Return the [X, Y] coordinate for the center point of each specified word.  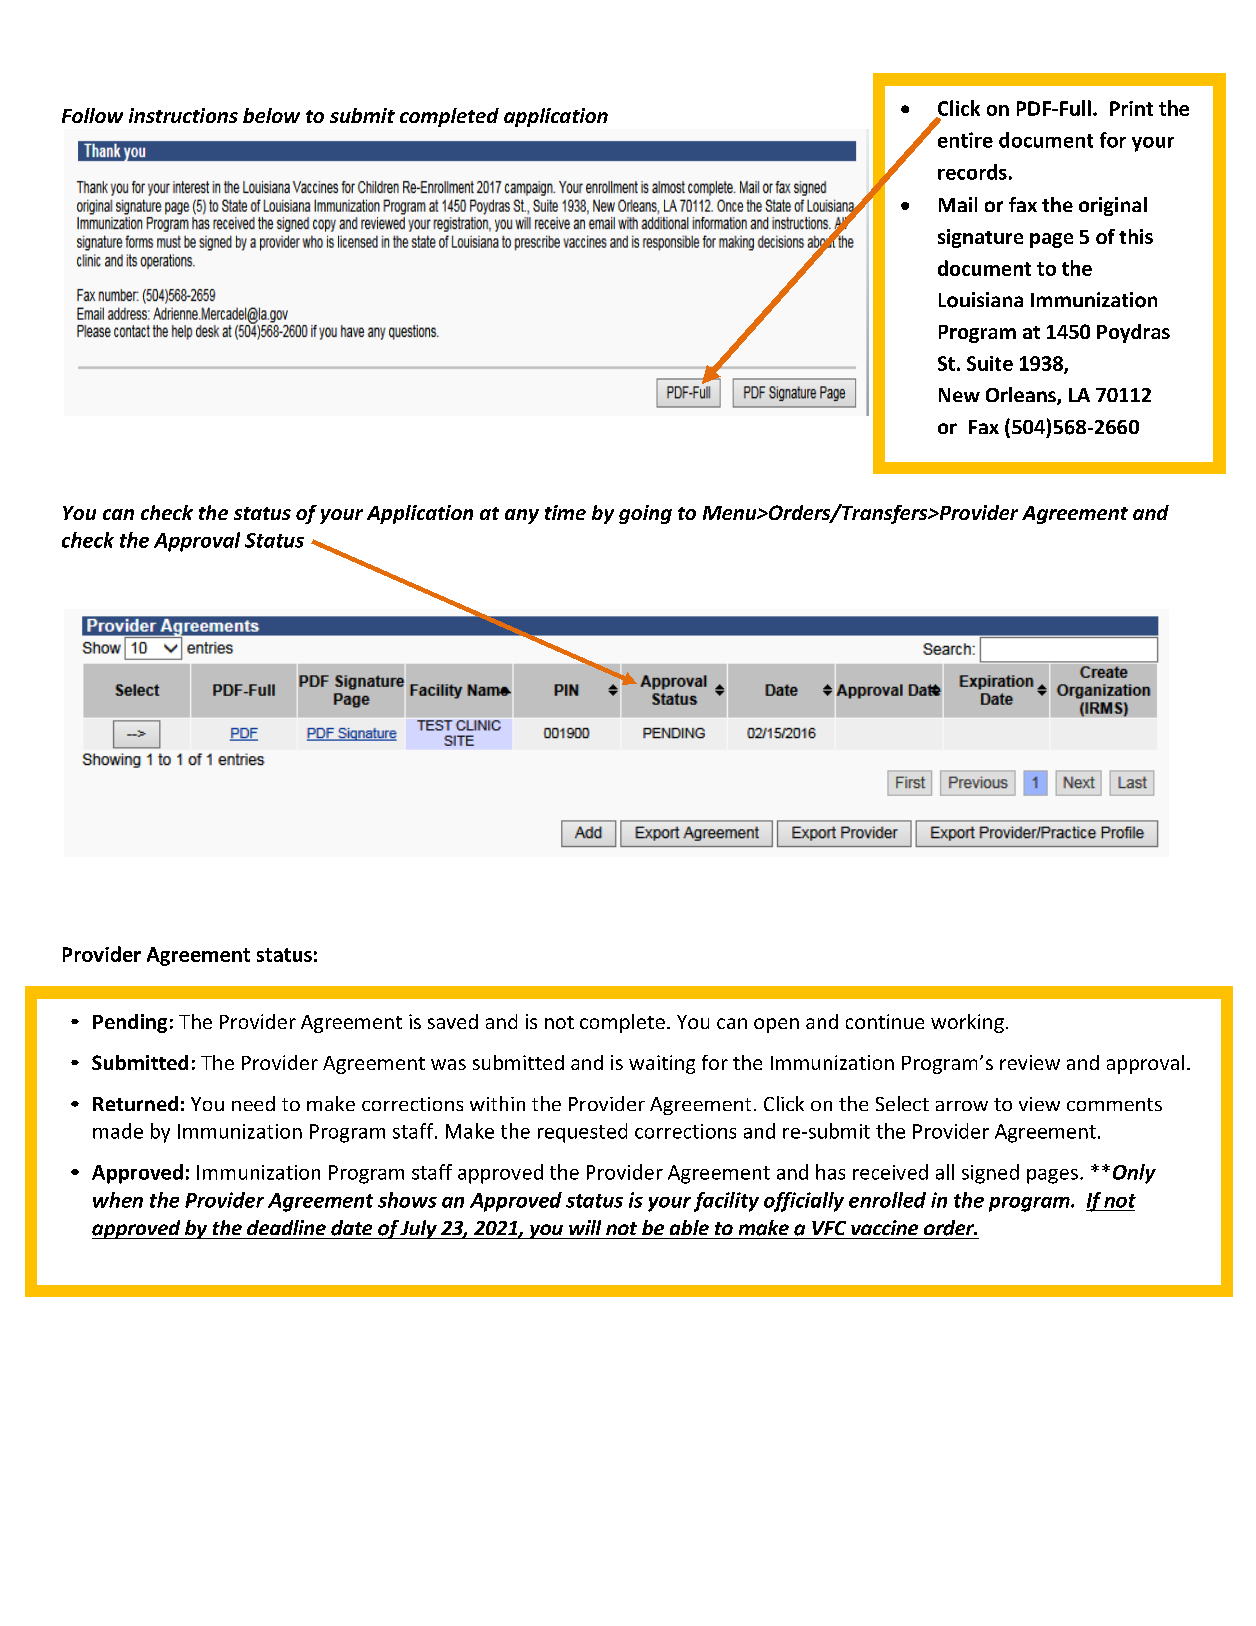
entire [965, 140]
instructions [183, 115]
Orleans [1022, 396]
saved [453, 1021]
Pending [130, 1023]
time [565, 512]
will [585, 1227]
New [959, 395]
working [967, 1023]
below [271, 115]
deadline [286, 1227]
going [645, 514]
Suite [990, 363]
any [522, 516]
